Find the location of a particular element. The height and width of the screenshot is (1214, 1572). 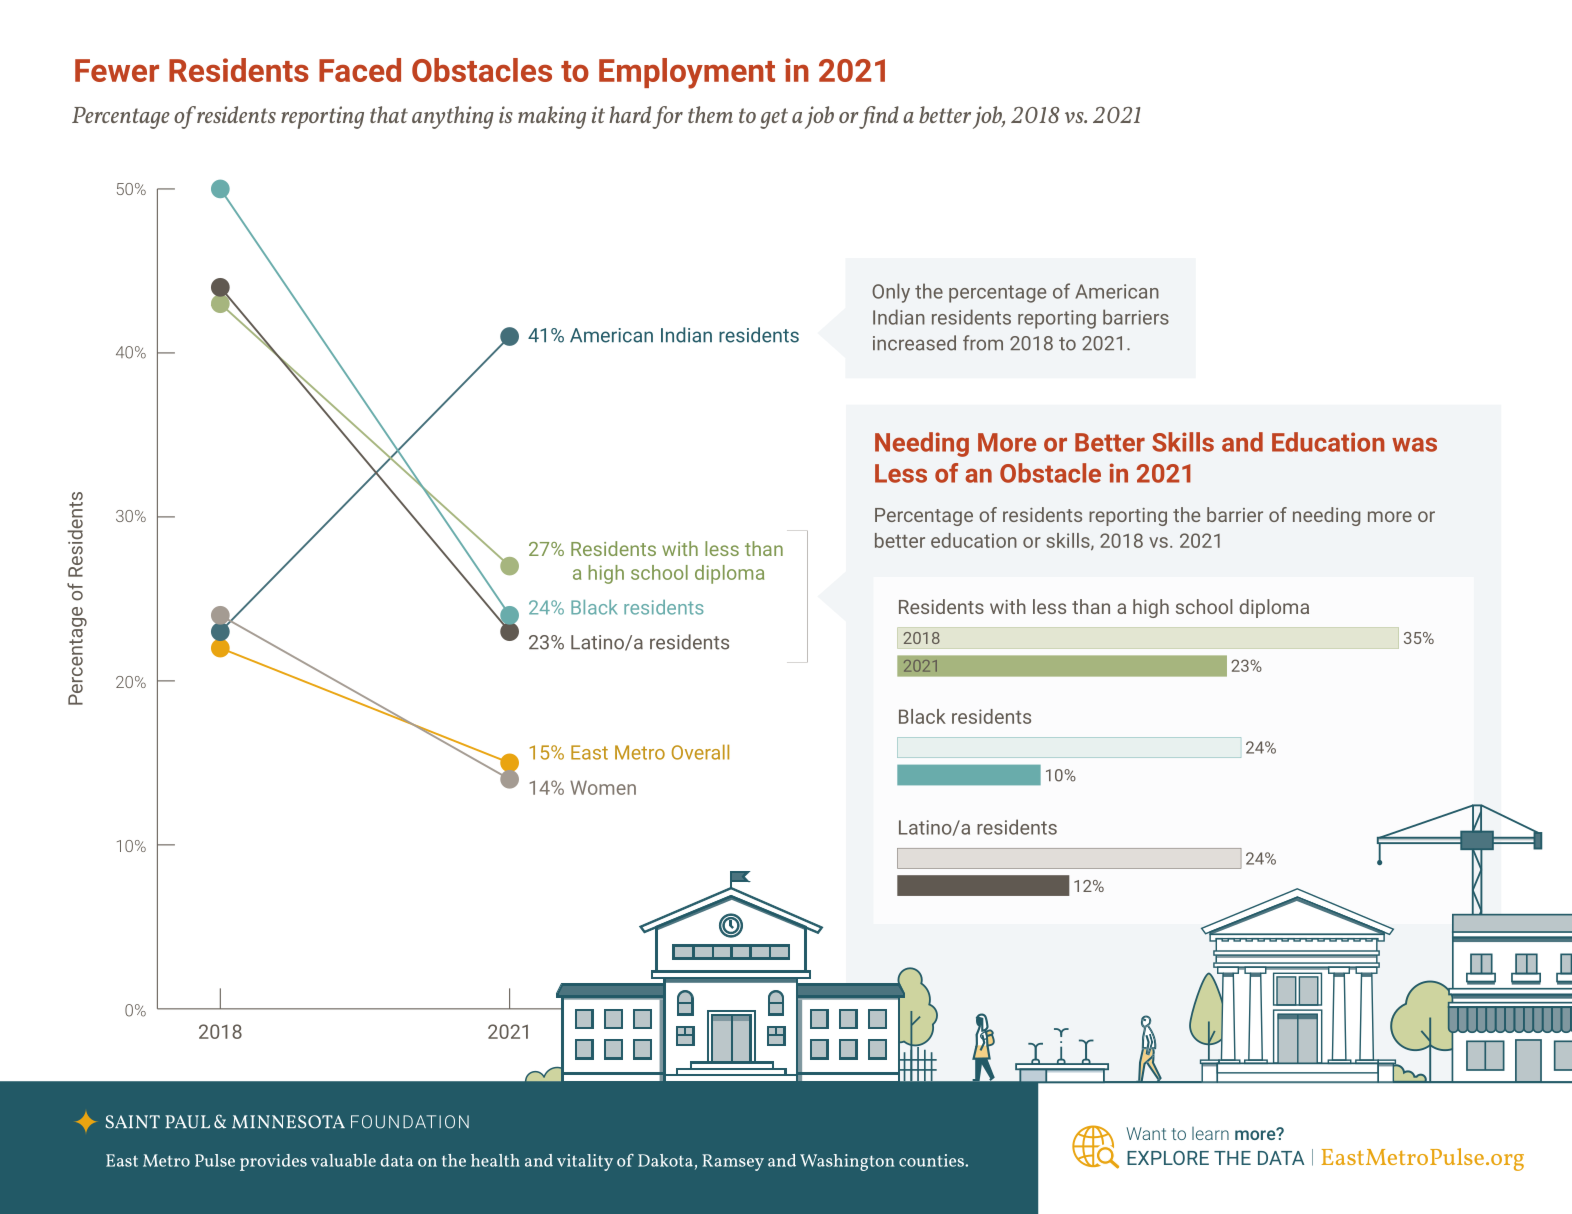

find is located at coordinates (878, 117).
